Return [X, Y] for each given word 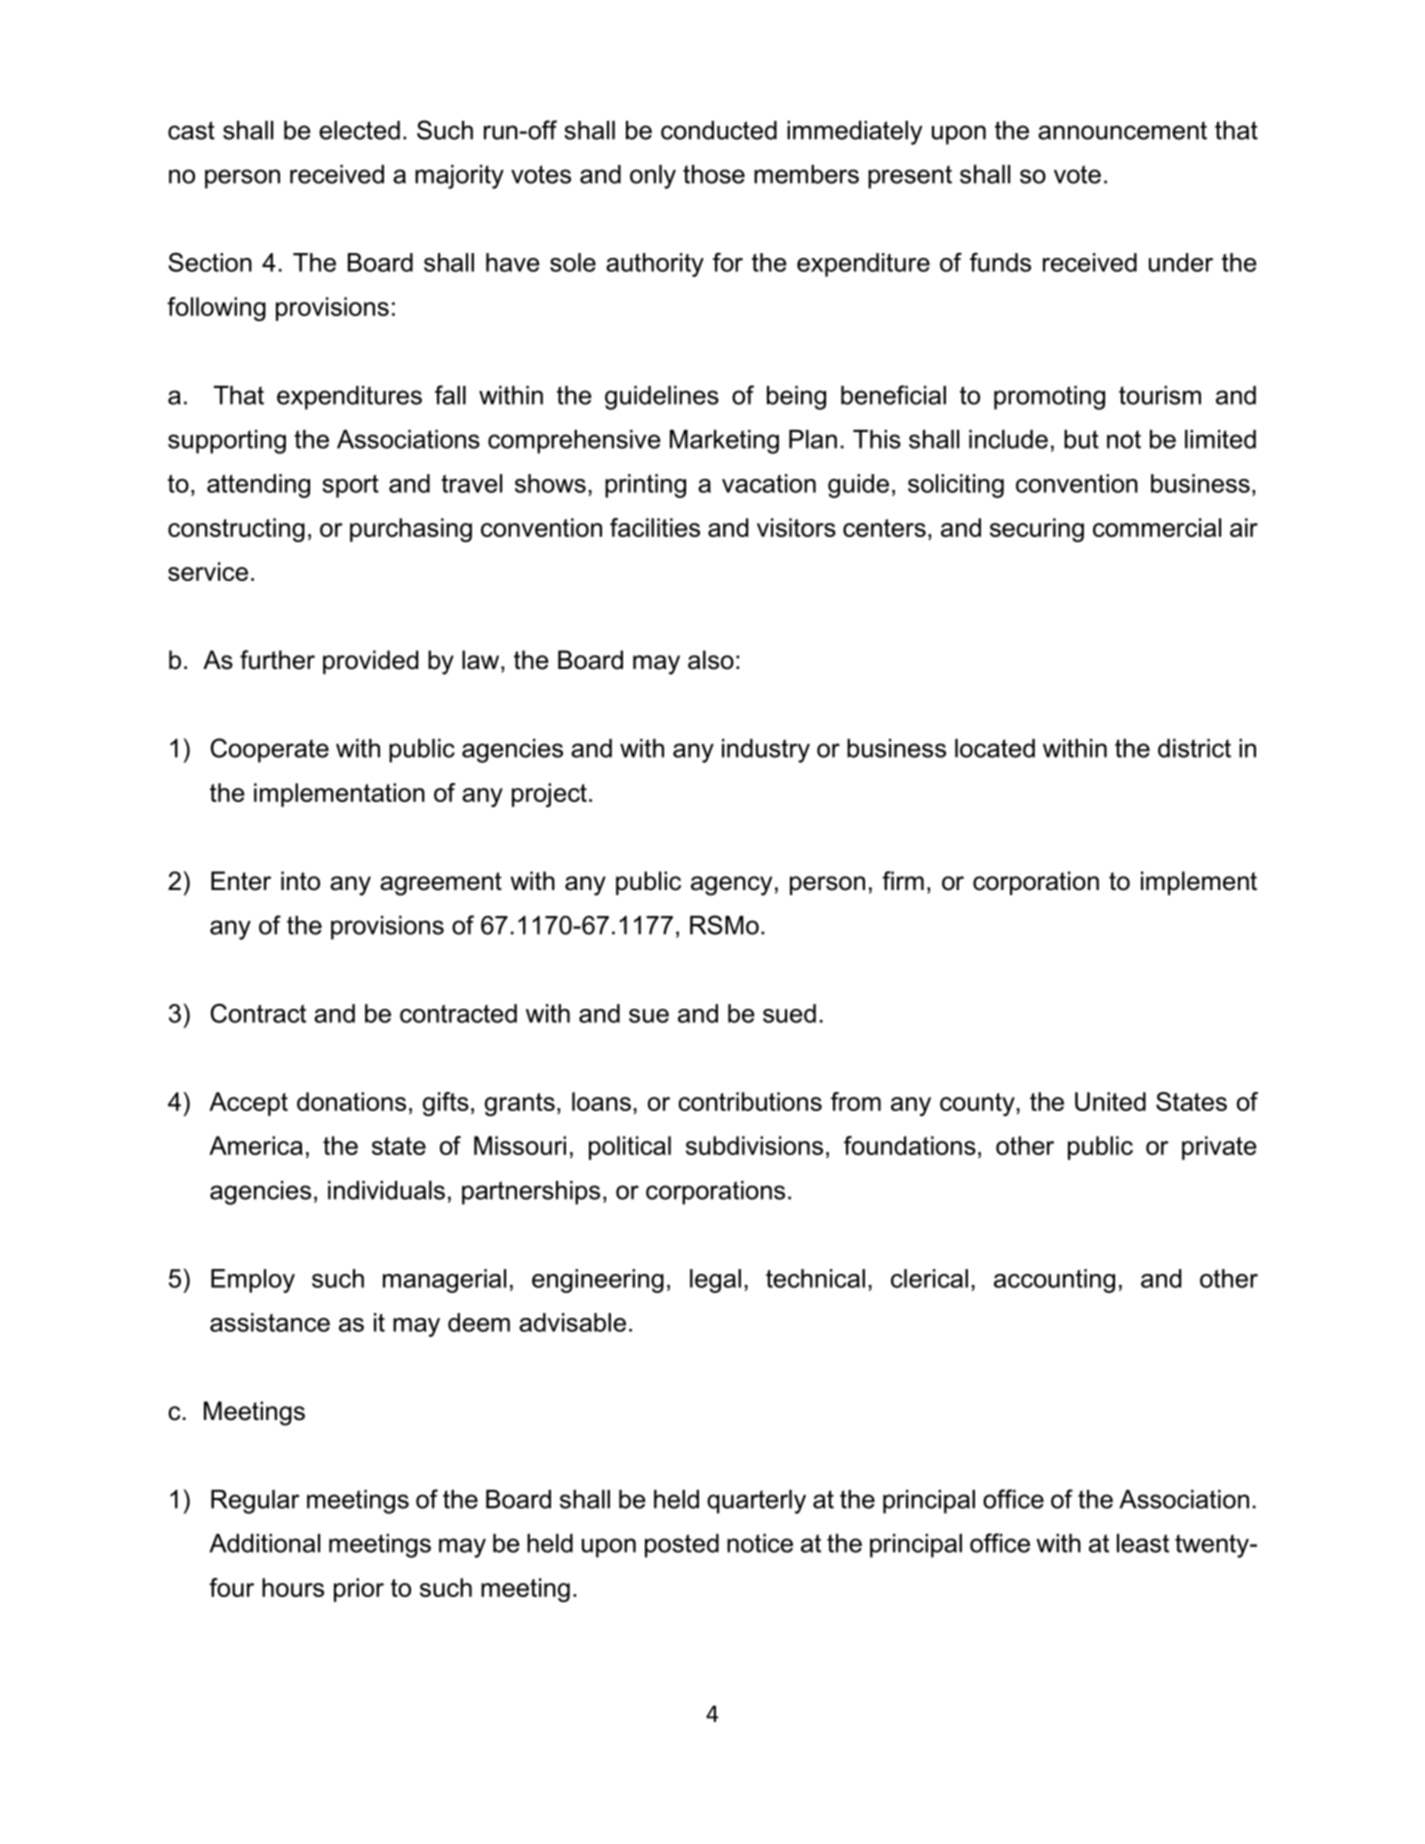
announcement [1122, 130]
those [714, 174]
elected [359, 130]
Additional [264, 1543]
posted [682, 1546]
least [1143, 1543]
